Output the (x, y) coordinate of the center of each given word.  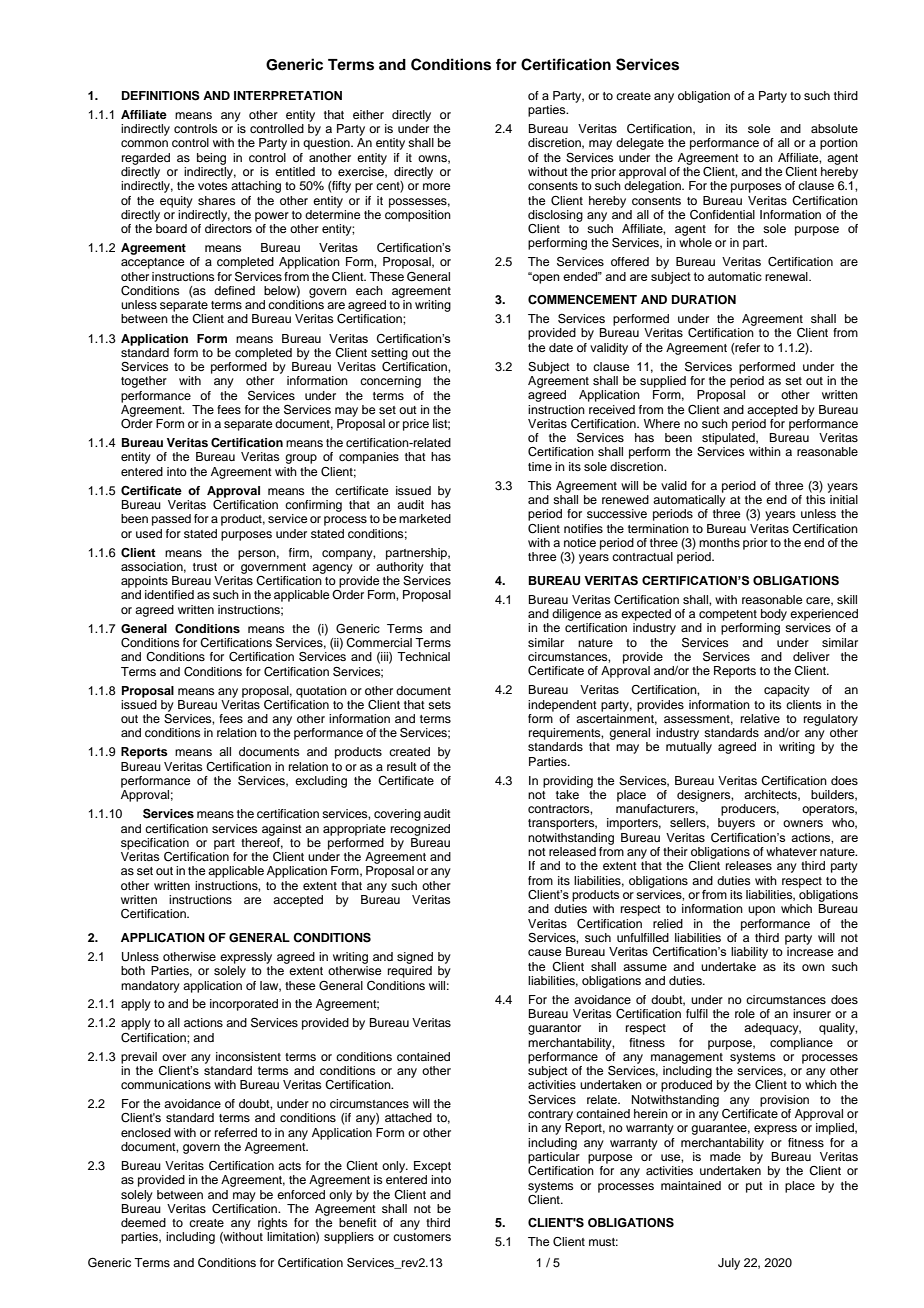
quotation (321, 692)
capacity (787, 691)
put (754, 1187)
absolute (834, 128)
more (436, 186)
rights (273, 1224)
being (211, 159)
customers (422, 1237)
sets (439, 705)
